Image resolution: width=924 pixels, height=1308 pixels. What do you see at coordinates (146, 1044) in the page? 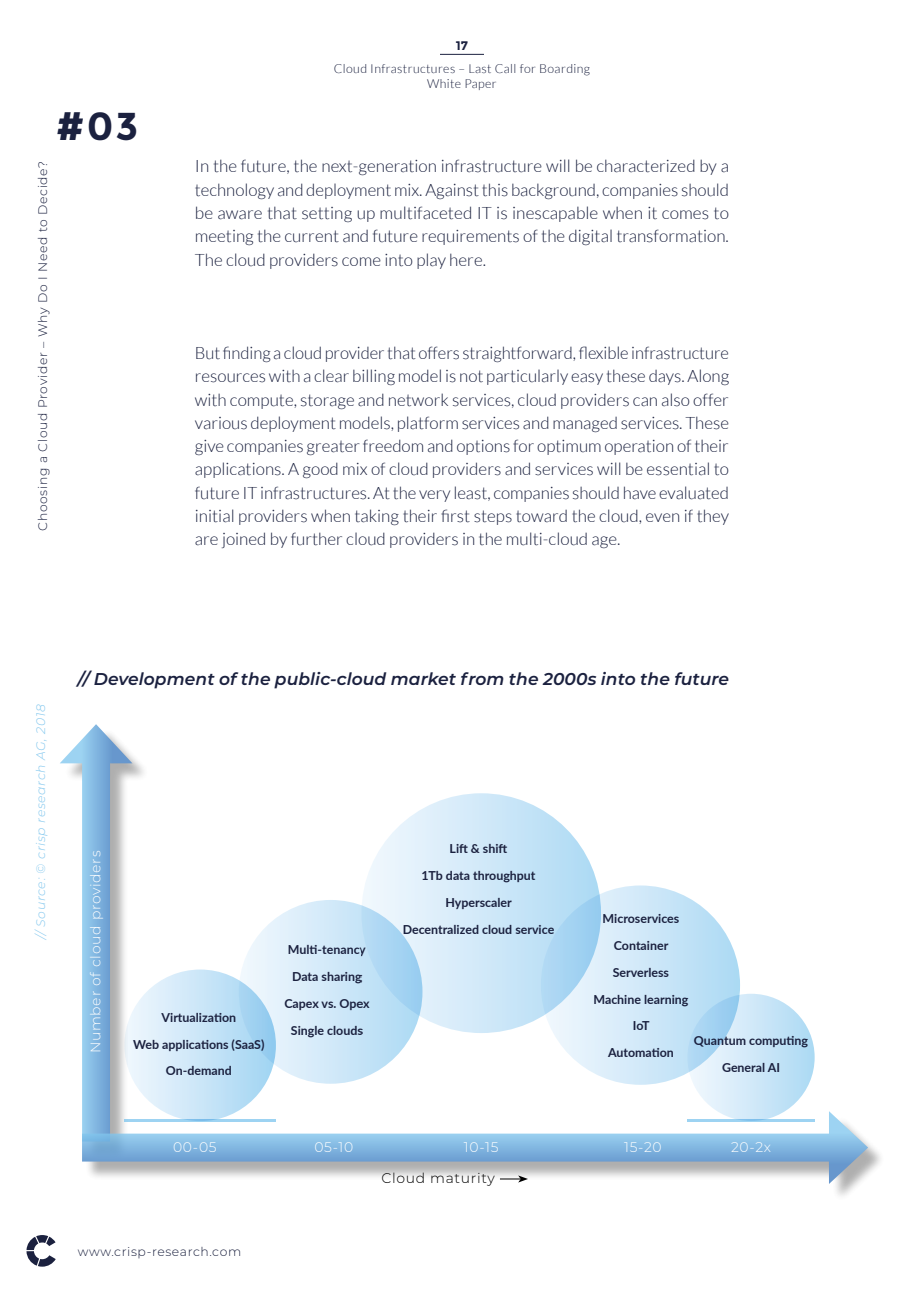
I see `Web` at bounding box center [146, 1044].
